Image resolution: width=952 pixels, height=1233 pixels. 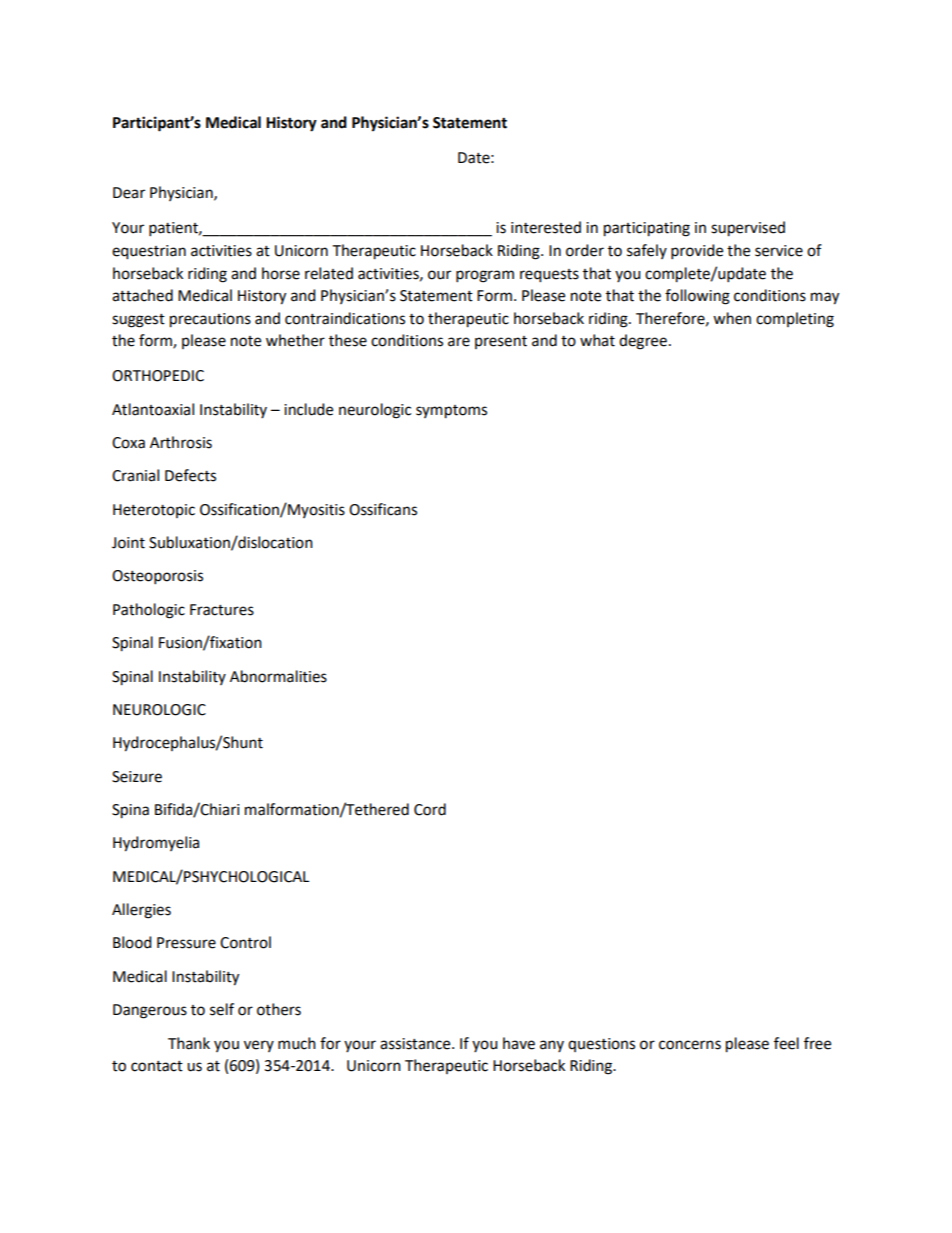 What do you see at coordinates (189, 1043) in the screenshot?
I see `Thank` at bounding box center [189, 1043].
